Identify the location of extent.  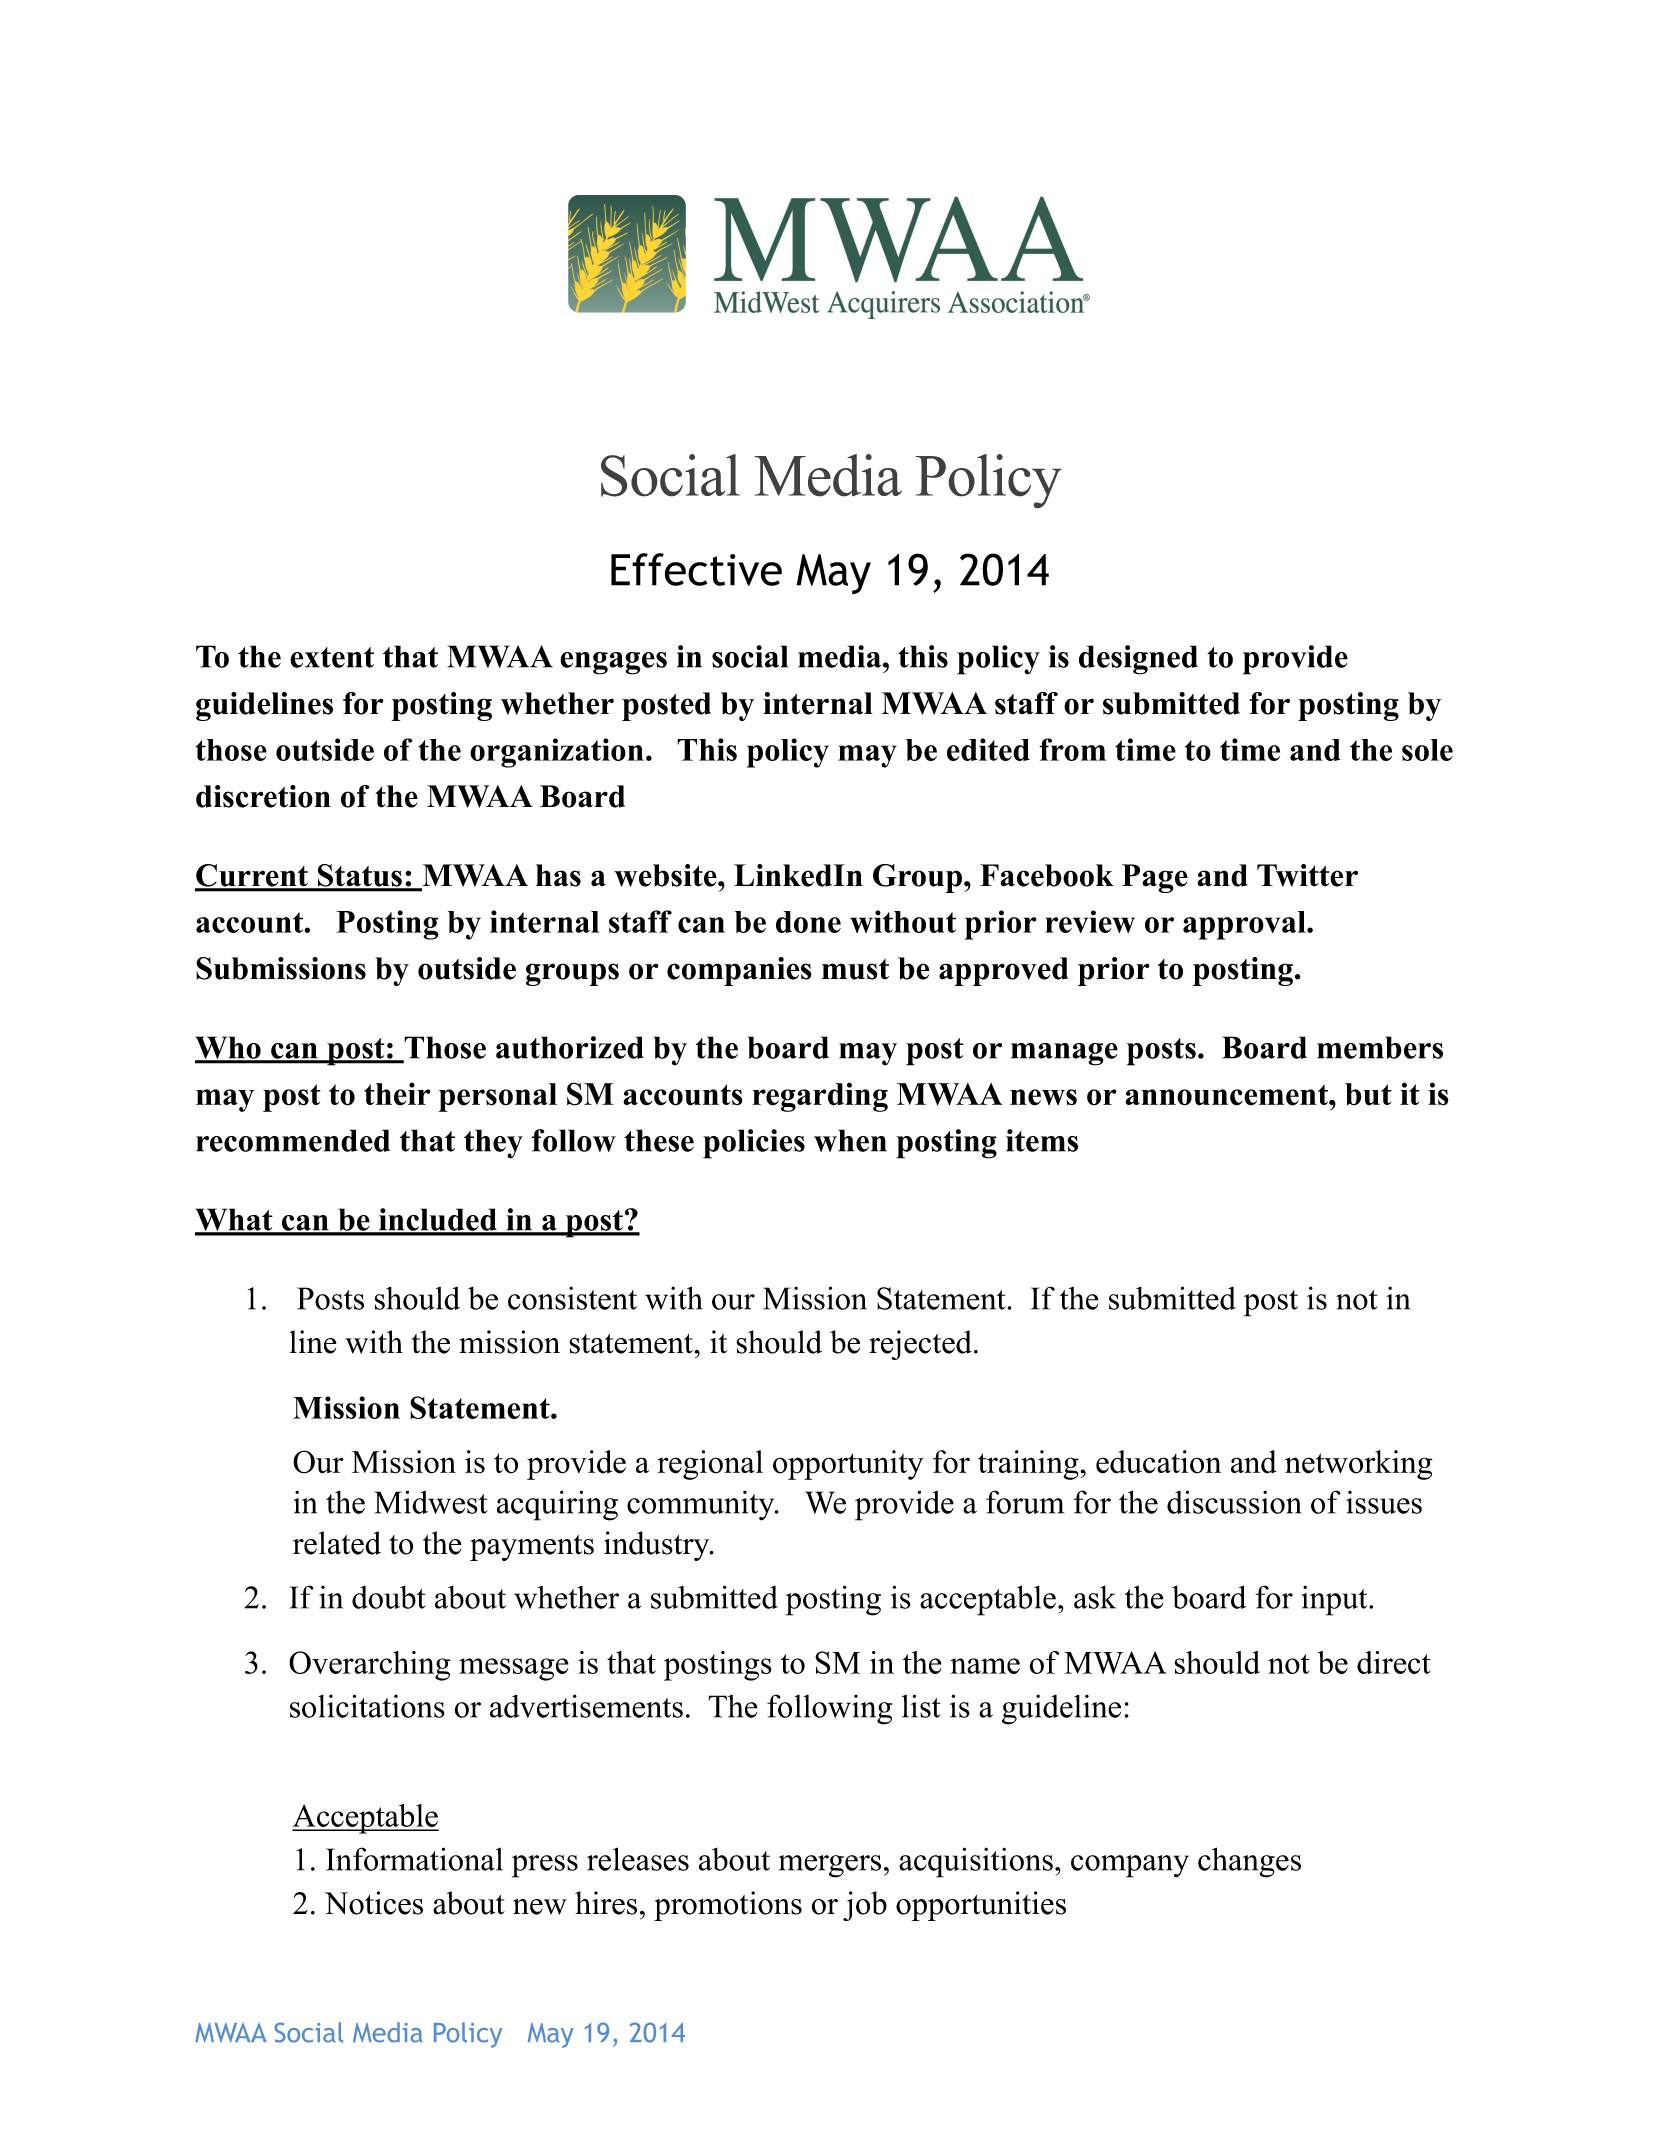
(332, 657).
